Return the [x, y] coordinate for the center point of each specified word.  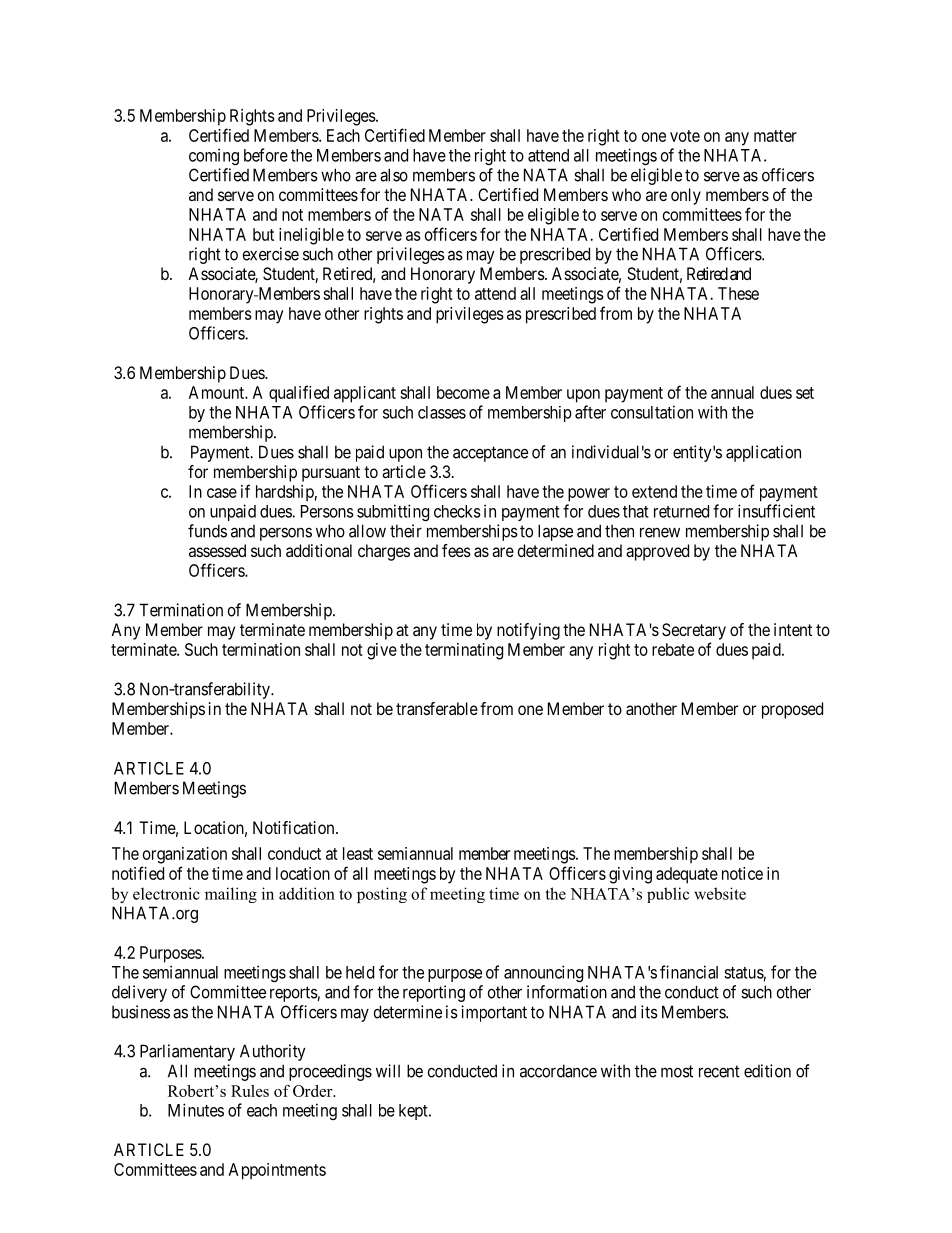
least [358, 853]
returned [681, 511]
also [394, 175]
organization [185, 855]
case [222, 493]
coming [214, 156]
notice [742, 873]
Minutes [196, 1110]
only [686, 196]
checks [457, 511]
